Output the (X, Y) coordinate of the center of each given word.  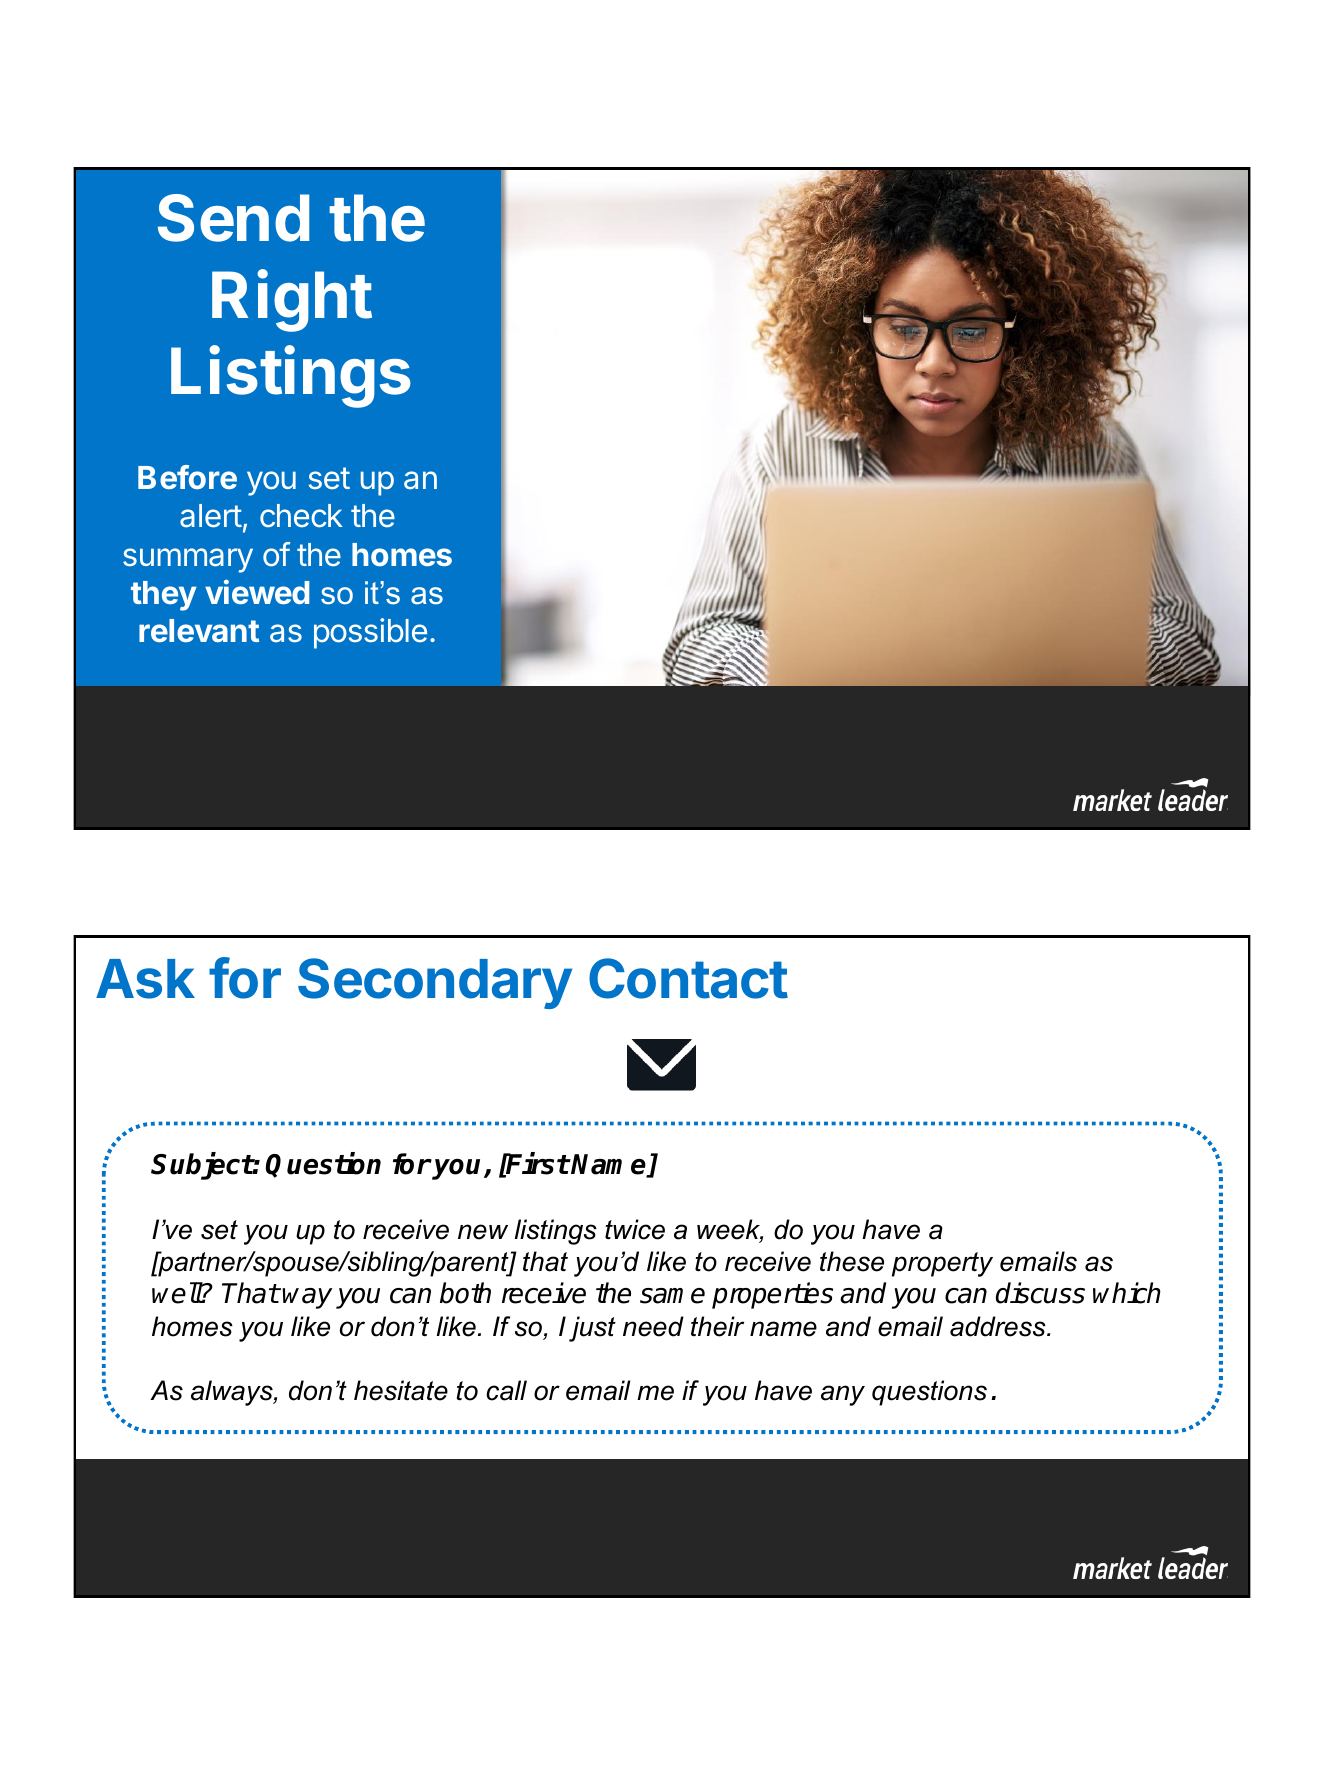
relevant (199, 630)
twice (635, 1229)
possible (370, 633)
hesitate (401, 1390)
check (301, 516)
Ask (145, 979)
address (999, 1326)
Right (292, 300)
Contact (688, 978)
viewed (257, 591)
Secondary (435, 983)
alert (211, 516)
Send (233, 218)
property (942, 1264)
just (592, 1329)
